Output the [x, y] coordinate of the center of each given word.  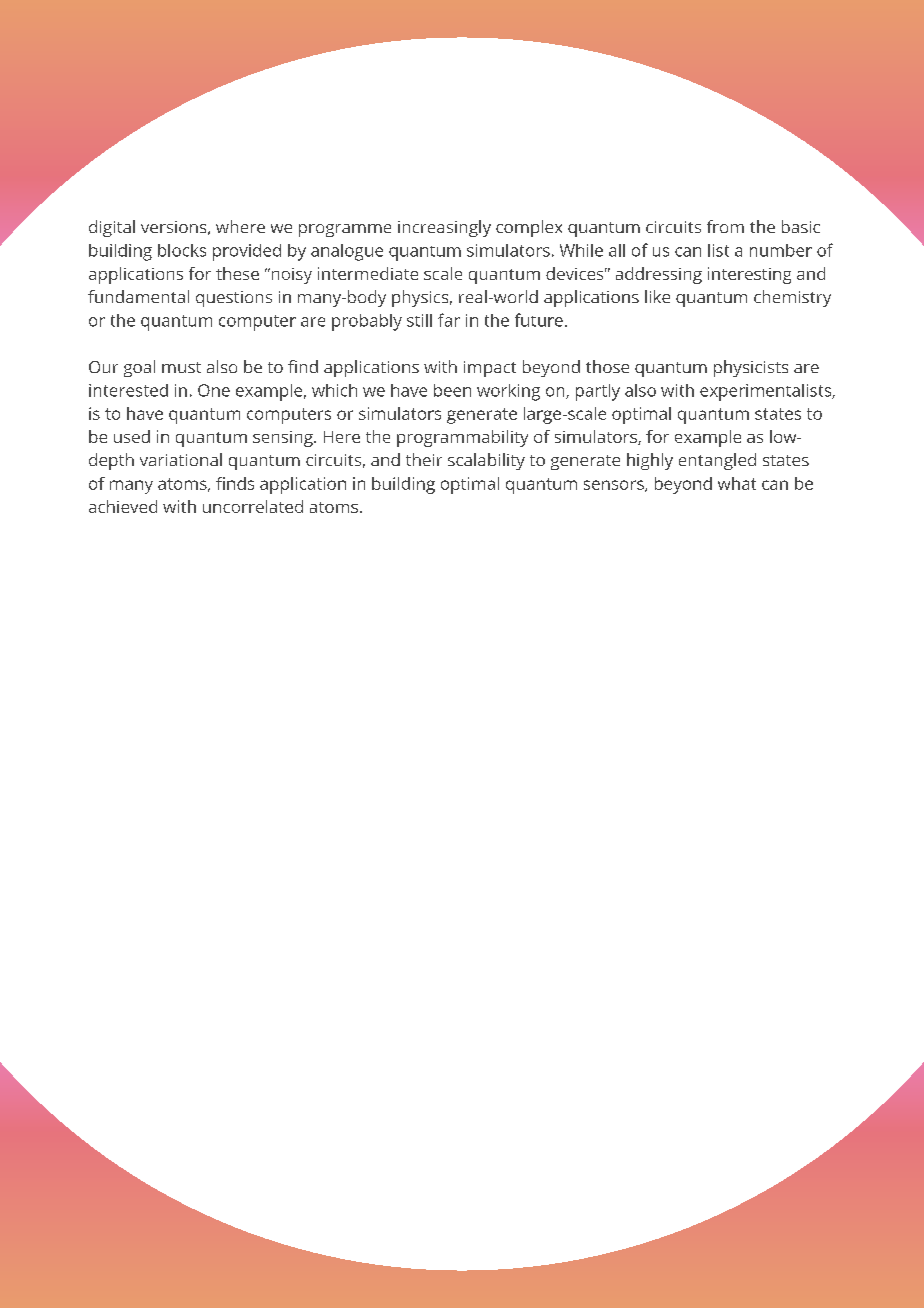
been [452, 390]
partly [598, 392]
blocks [182, 250]
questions [234, 299]
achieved [123, 506]
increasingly [444, 228]
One [214, 390]
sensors [615, 486]
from [725, 226]
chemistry [792, 298]
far [449, 320]
